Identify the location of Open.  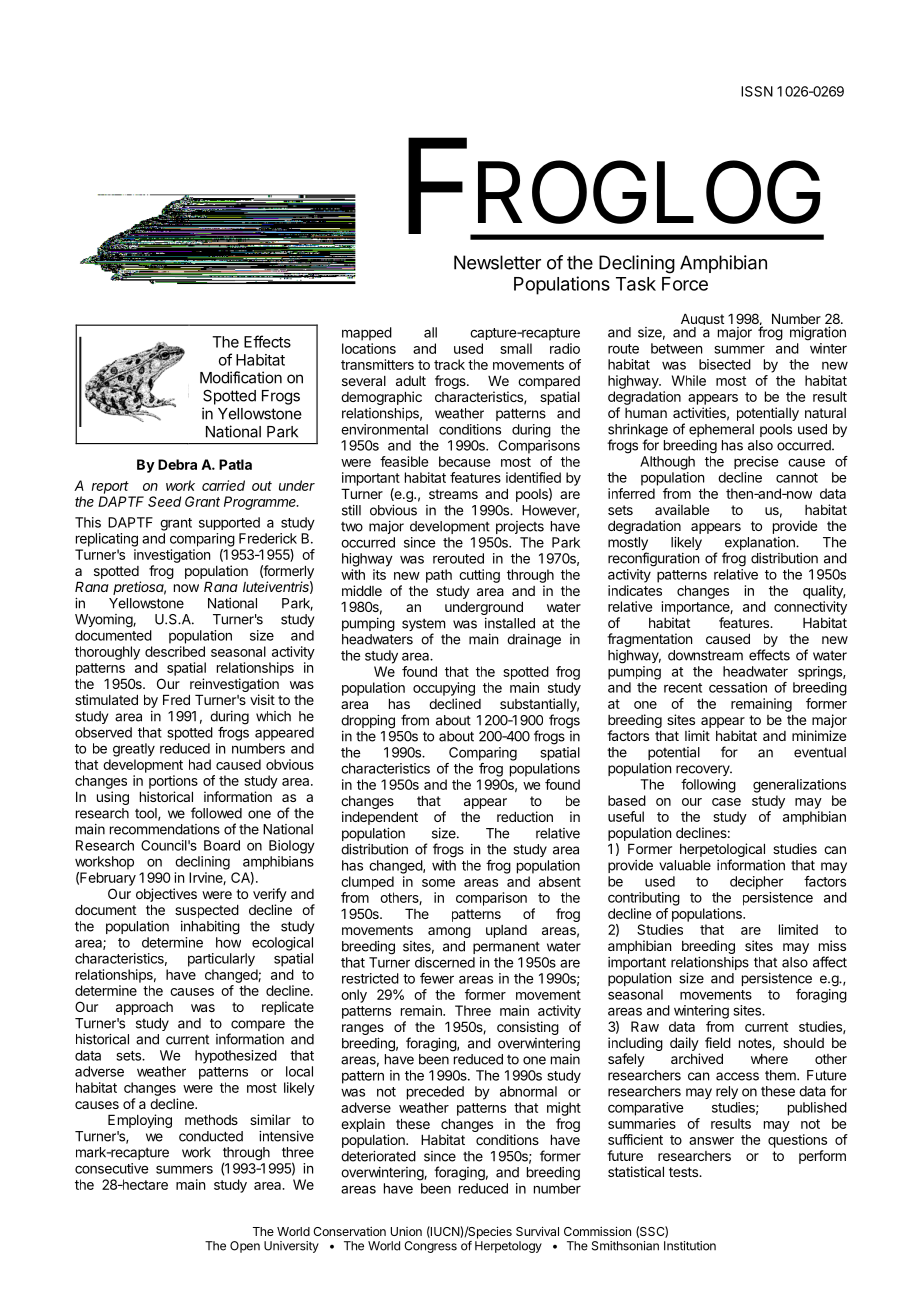
(245, 1247).
